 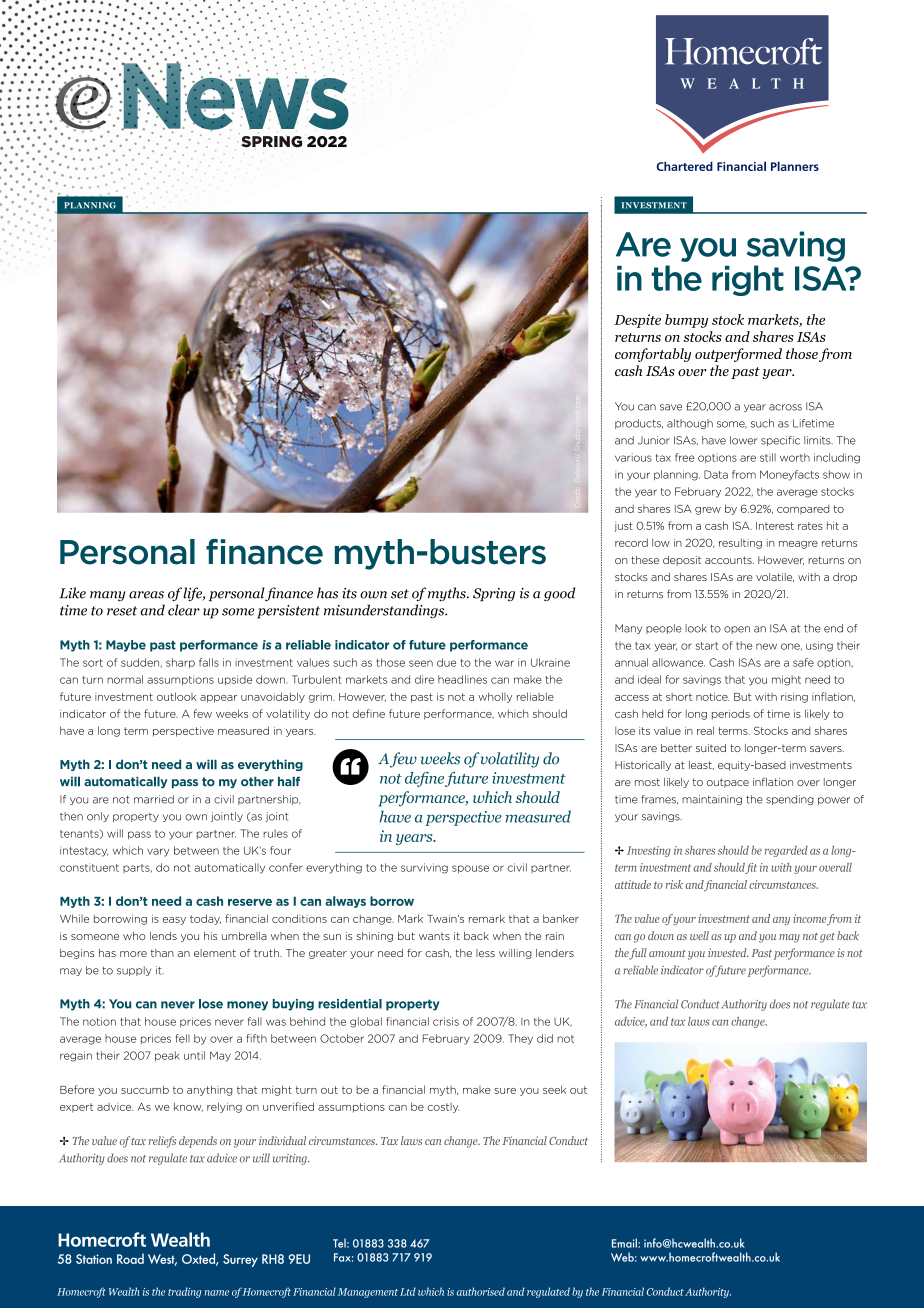 I want to click on authorised, so click(x=481, y=1291).
